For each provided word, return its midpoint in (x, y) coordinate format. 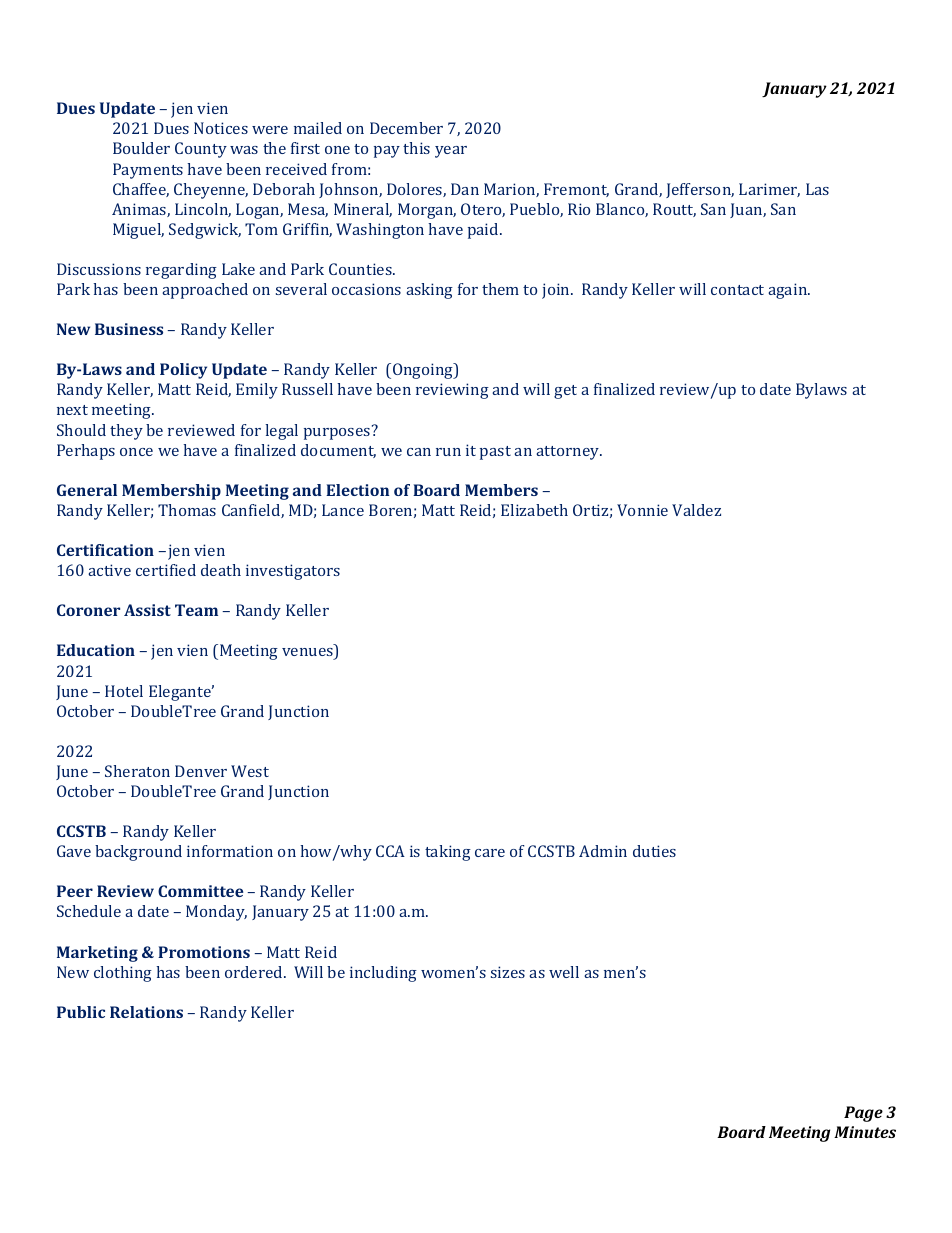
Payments (148, 171)
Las (817, 189)
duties (654, 851)
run (448, 452)
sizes (508, 972)
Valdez (696, 510)
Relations (146, 1012)
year (451, 152)
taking (448, 853)
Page (863, 1114)
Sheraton (137, 771)
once (136, 452)
